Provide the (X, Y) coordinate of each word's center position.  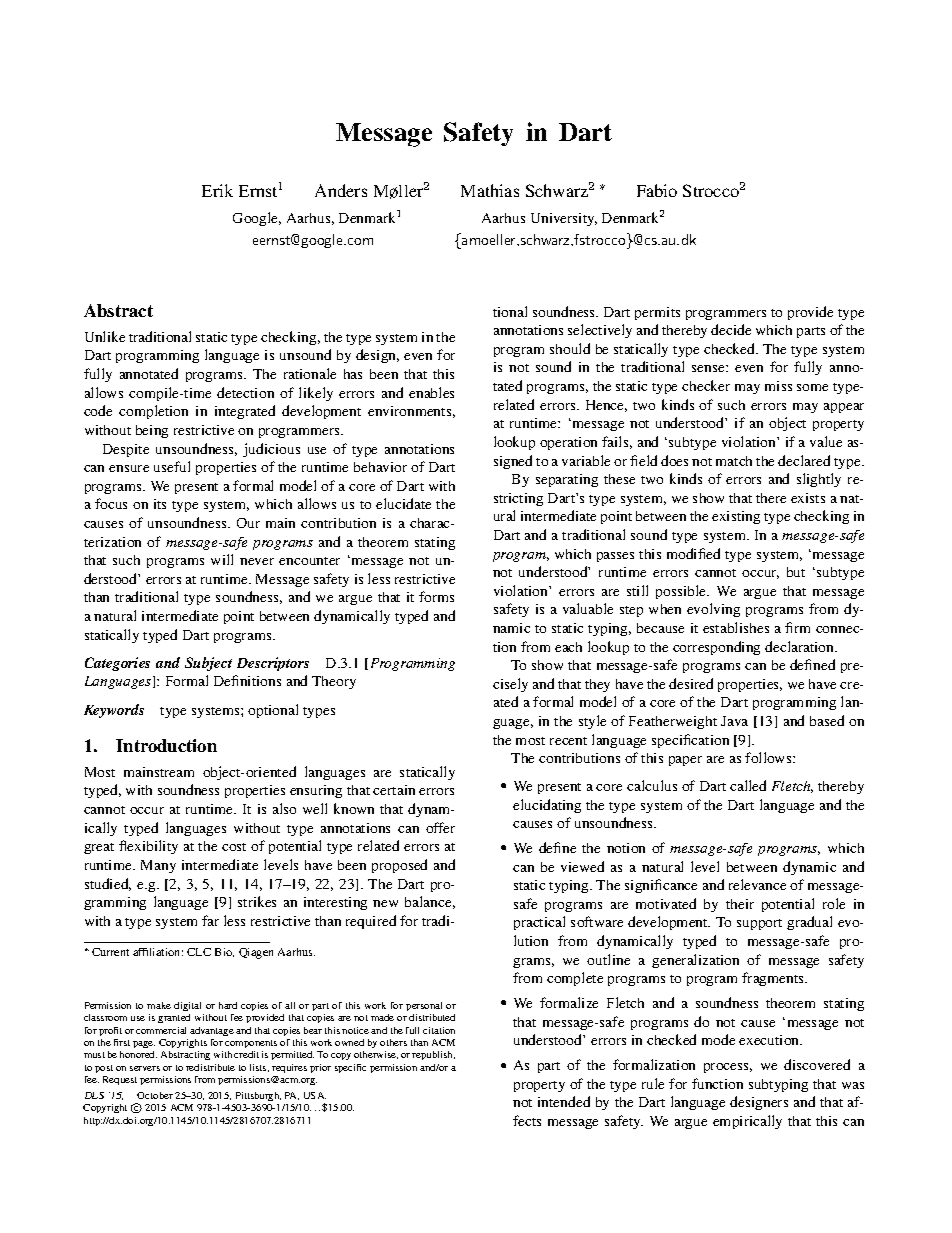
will (222, 559)
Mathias (490, 190)
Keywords (114, 711)
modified (693, 553)
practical (539, 923)
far (210, 920)
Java (734, 721)
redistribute (210, 1067)
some (812, 387)
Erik (217, 190)
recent (568, 741)
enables (431, 392)
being (152, 431)
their (740, 904)
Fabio (657, 190)
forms (436, 596)
